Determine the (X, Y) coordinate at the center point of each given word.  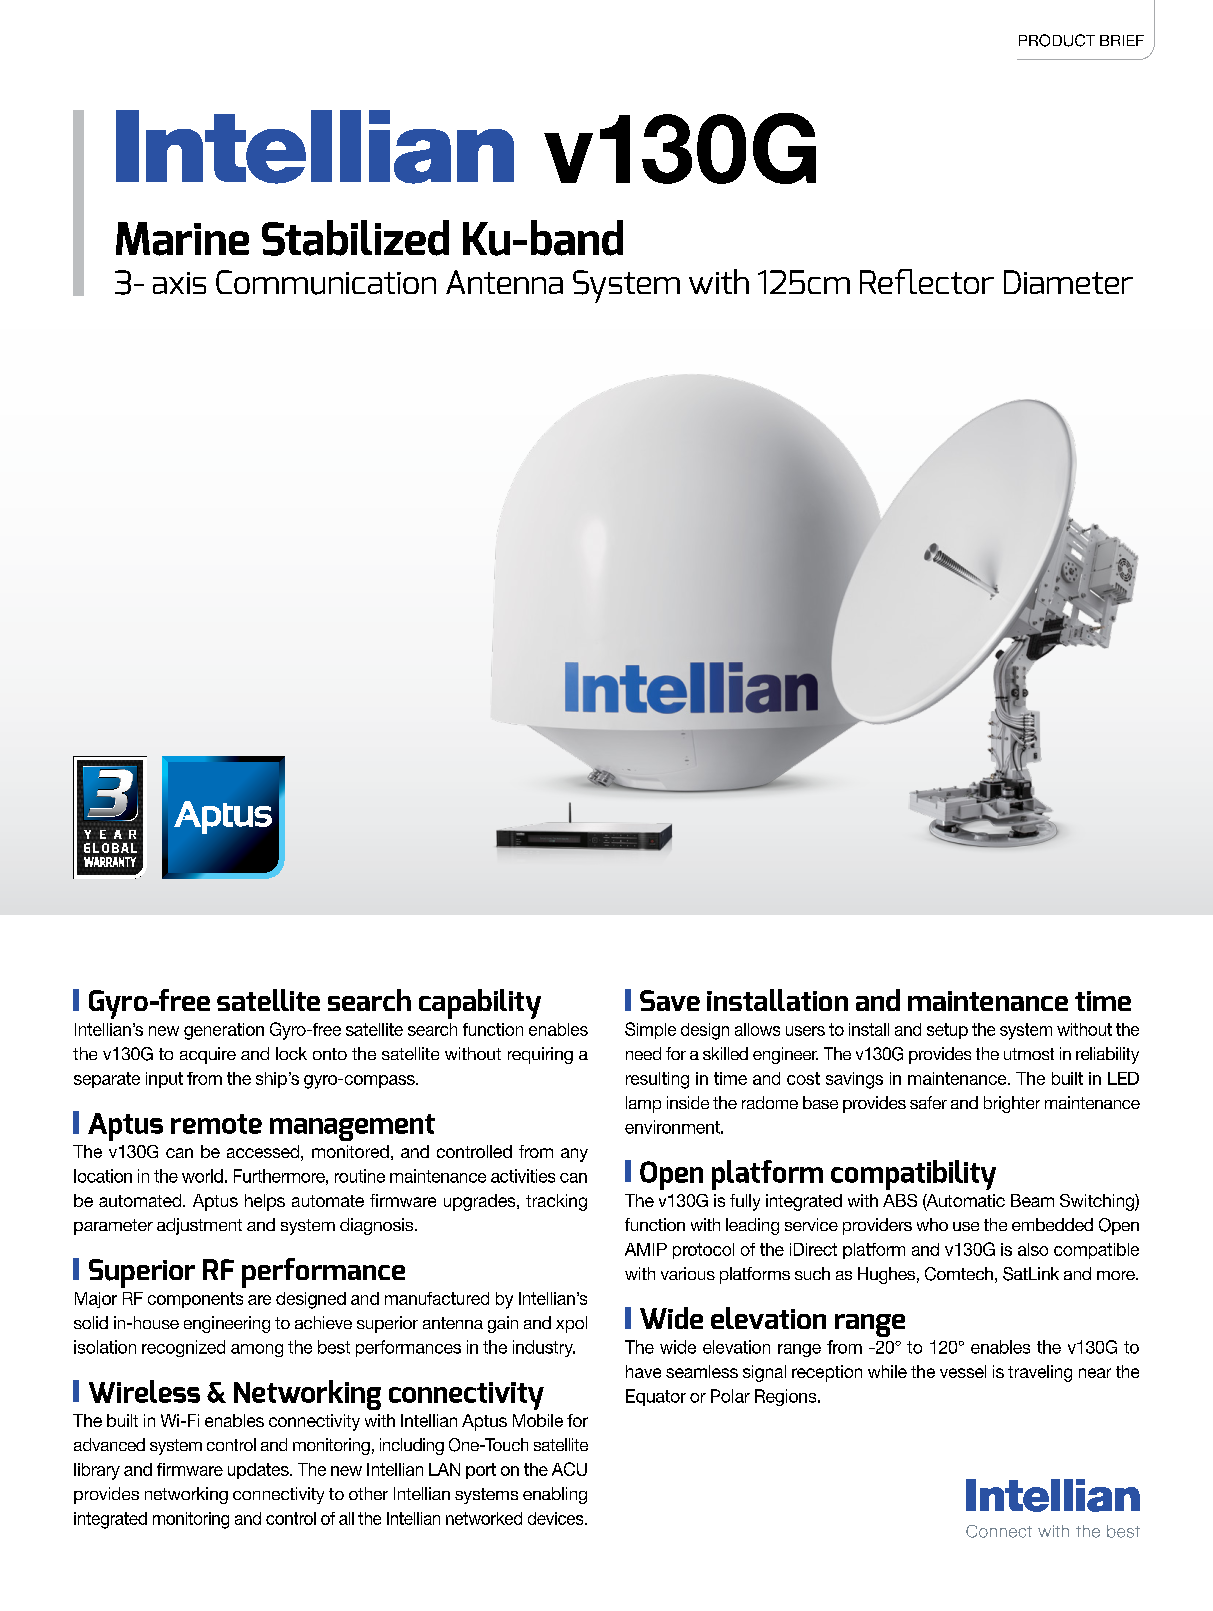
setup (947, 1031)
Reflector (927, 281)
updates (259, 1471)
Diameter (1068, 282)
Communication (326, 282)
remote (216, 1124)
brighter (1012, 1104)
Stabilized (355, 238)
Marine (182, 239)
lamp (643, 1104)
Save (670, 1000)
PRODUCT (1057, 40)
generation (224, 1031)
